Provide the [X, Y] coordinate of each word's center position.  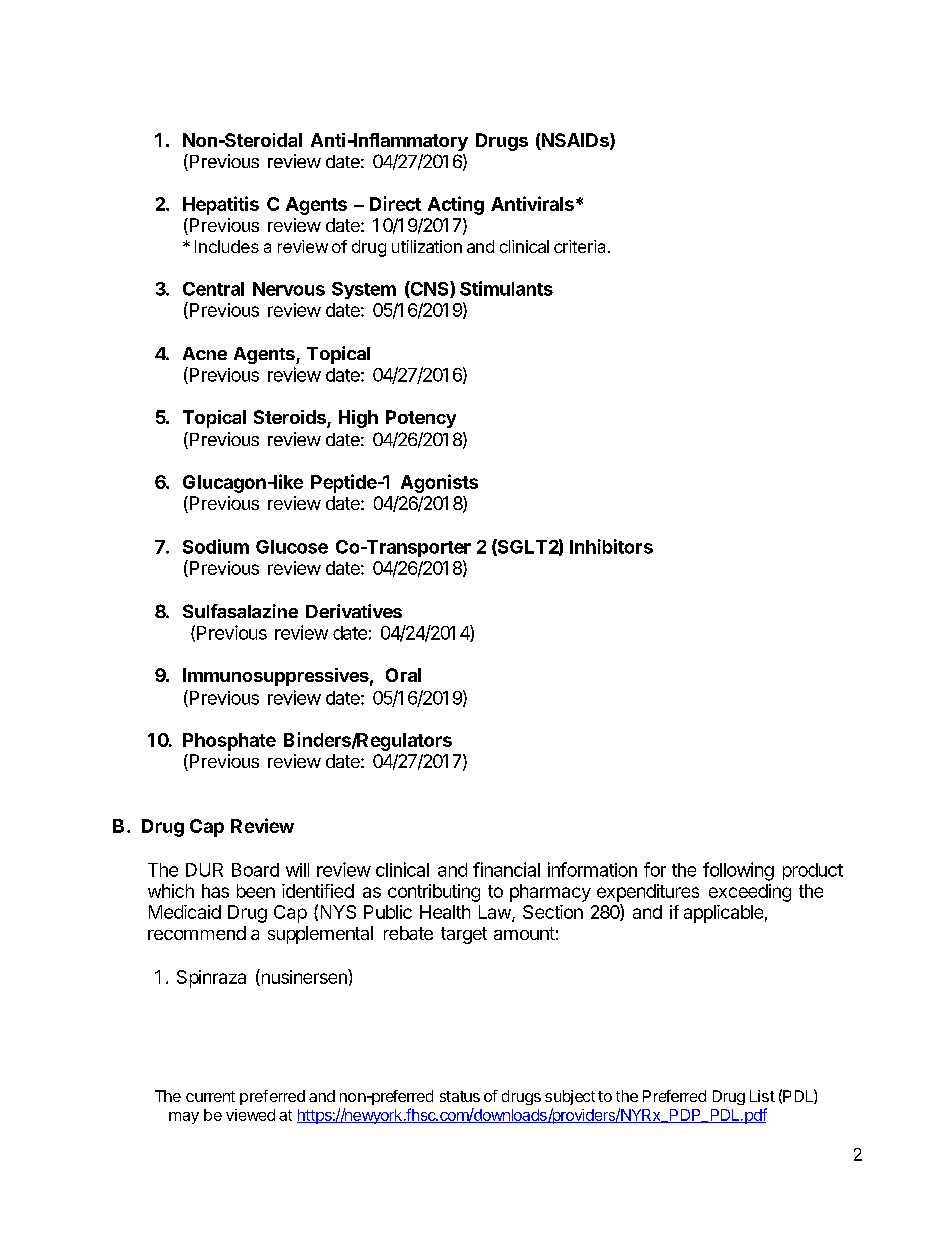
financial [506, 869]
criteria [581, 246]
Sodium [216, 546]
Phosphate [229, 742]
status [460, 1096]
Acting [456, 205]
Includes [227, 246]
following [738, 871]
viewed [250, 1115]
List [762, 1096]
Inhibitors [611, 546]
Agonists [439, 483]
